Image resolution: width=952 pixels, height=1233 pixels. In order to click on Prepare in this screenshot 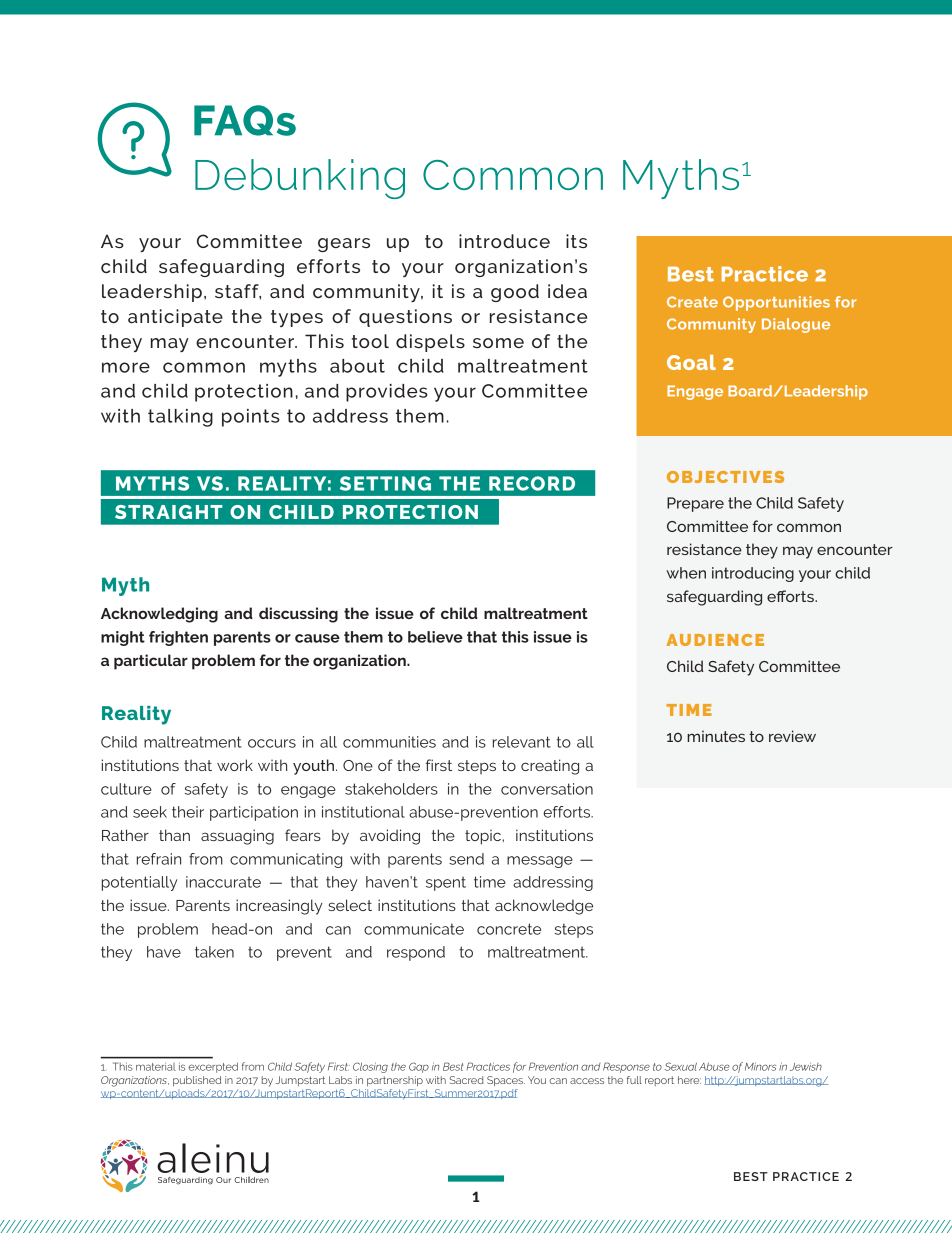, I will do `click(695, 504)`.
